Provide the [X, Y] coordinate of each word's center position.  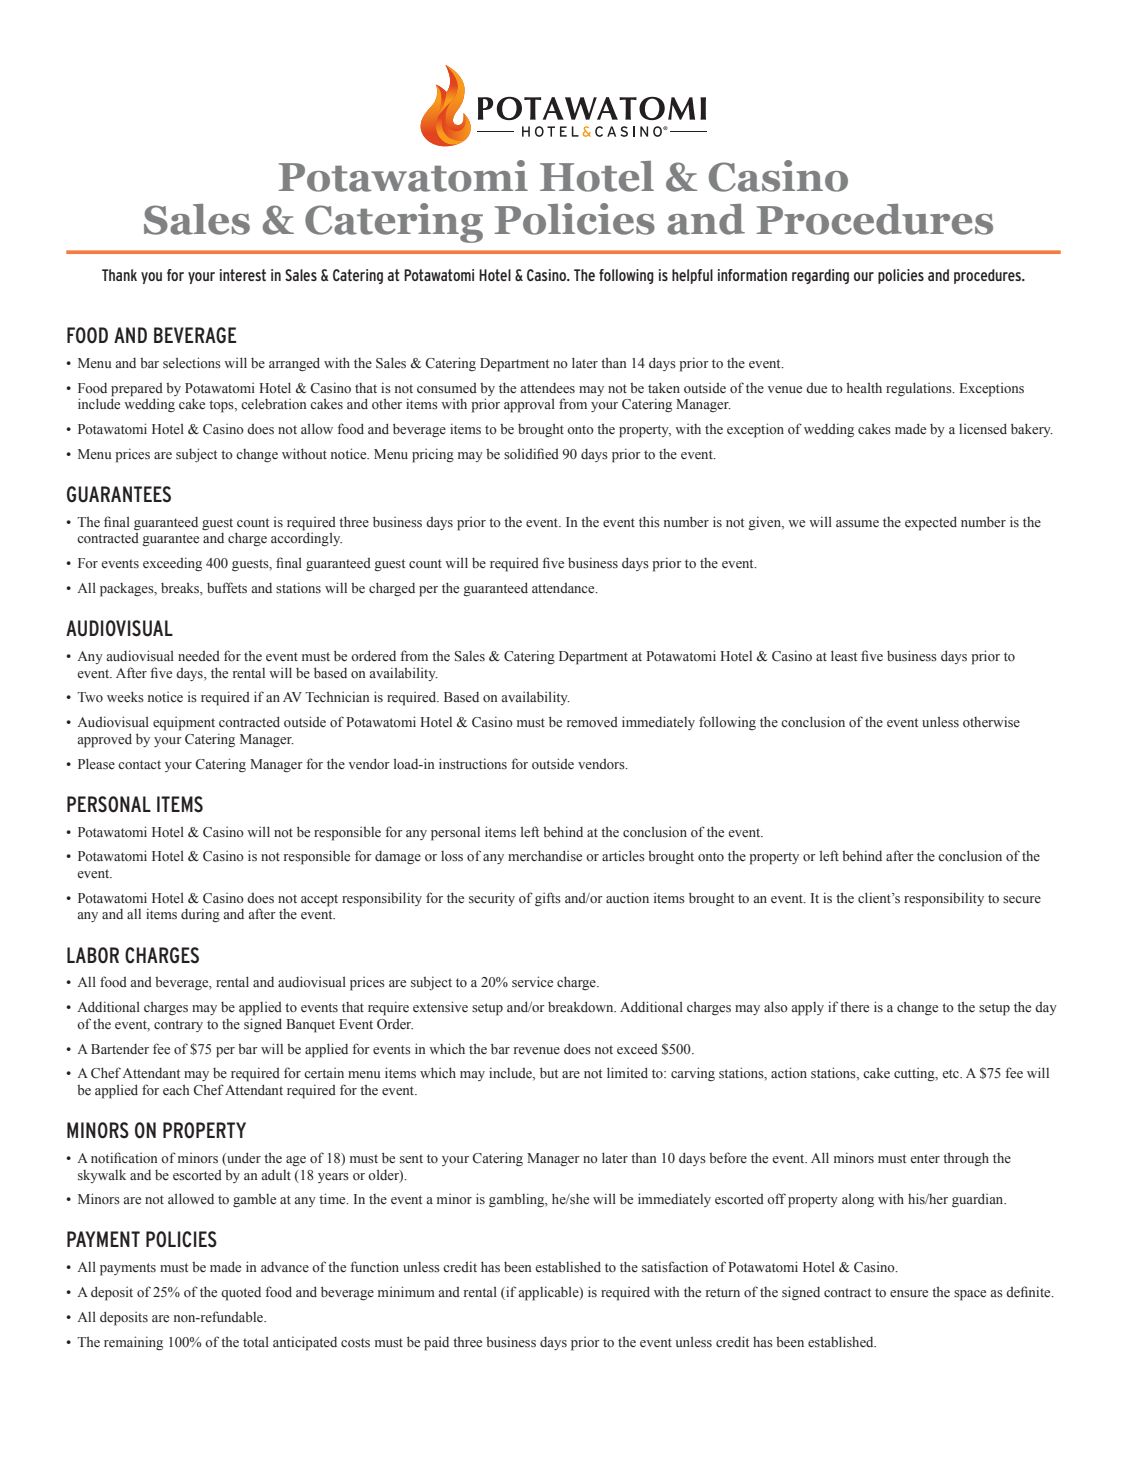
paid [436, 1343]
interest [243, 275]
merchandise [545, 856]
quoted [241, 1294]
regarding [820, 276]
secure [1022, 899]
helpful [692, 276]
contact [139, 765]
